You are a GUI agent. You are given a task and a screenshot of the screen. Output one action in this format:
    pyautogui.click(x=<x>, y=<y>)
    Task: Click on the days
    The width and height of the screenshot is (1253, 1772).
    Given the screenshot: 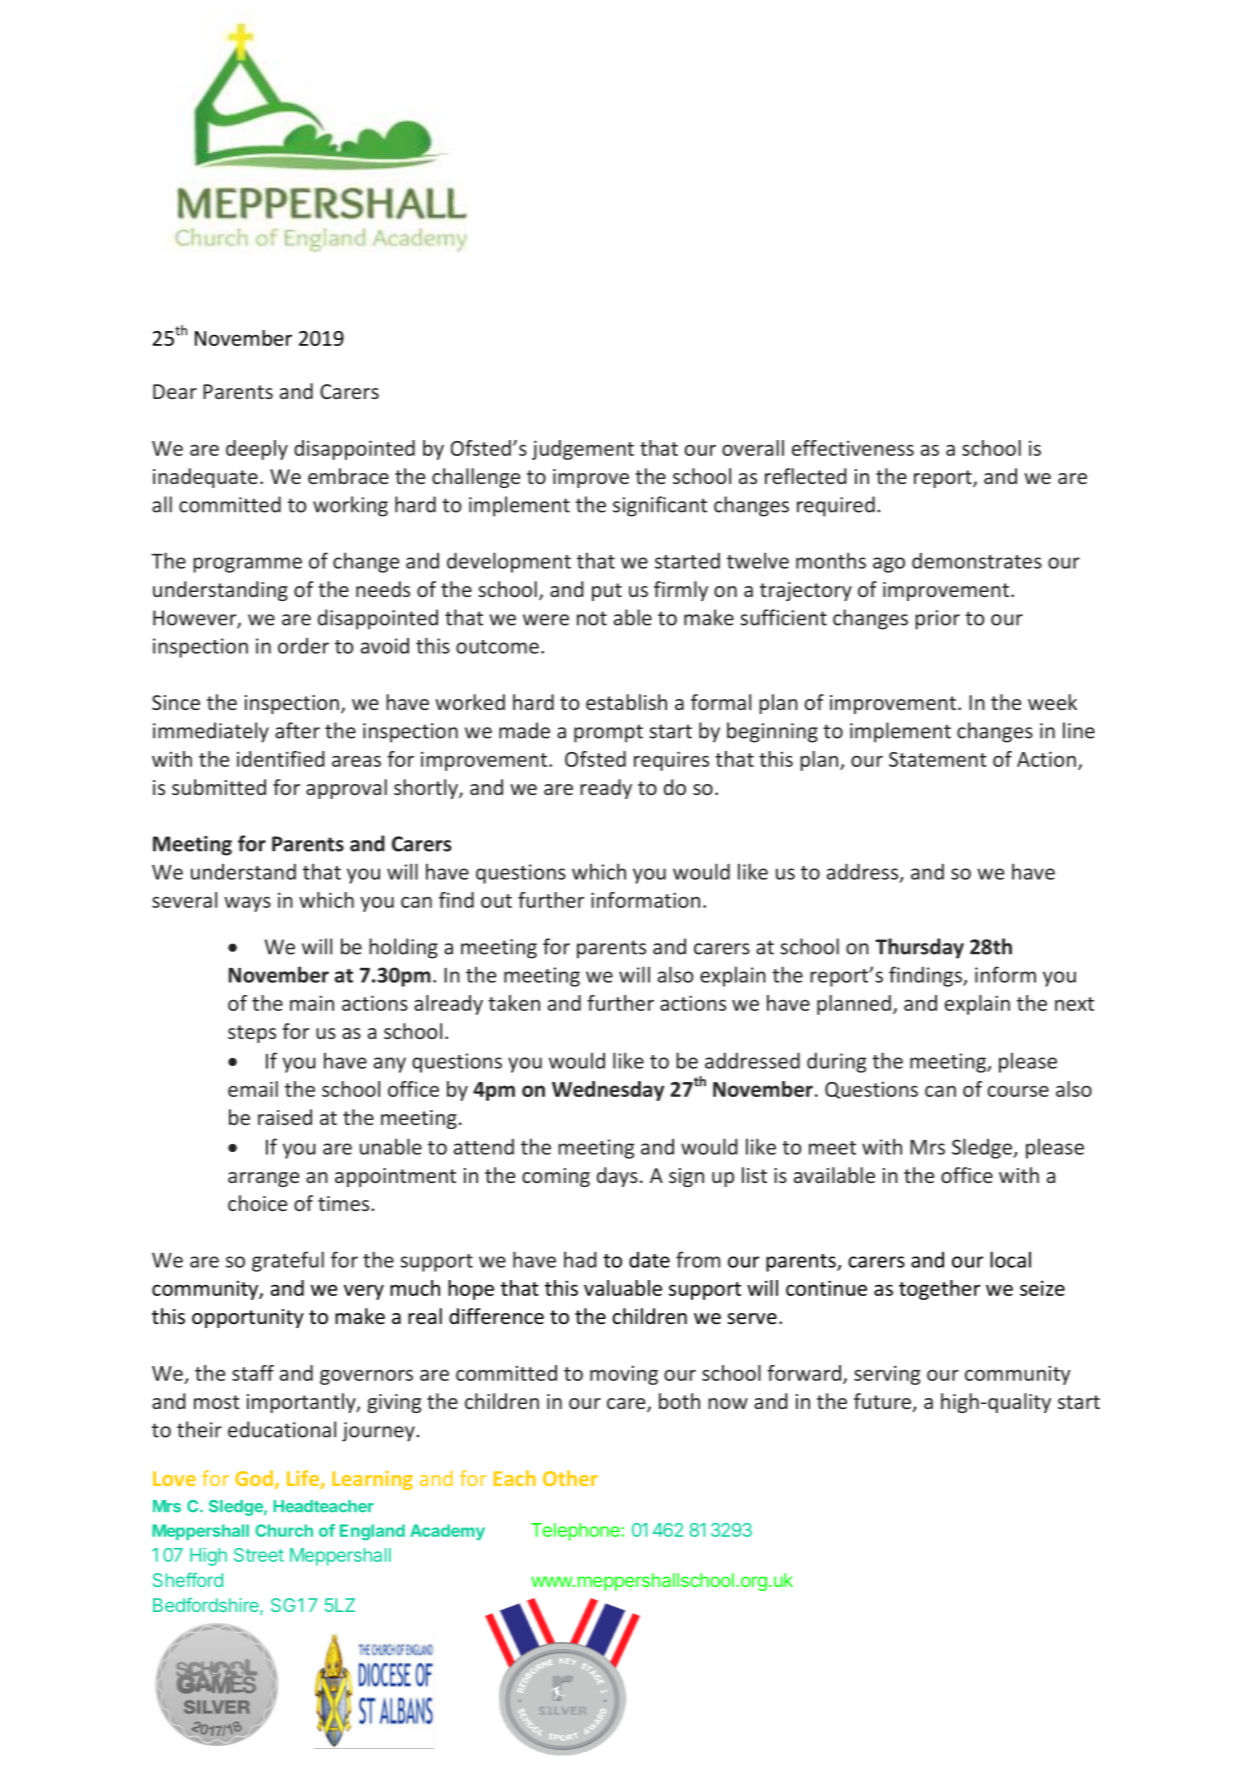 What is the action you would take?
    pyautogui.click(x=617, y=1177)
